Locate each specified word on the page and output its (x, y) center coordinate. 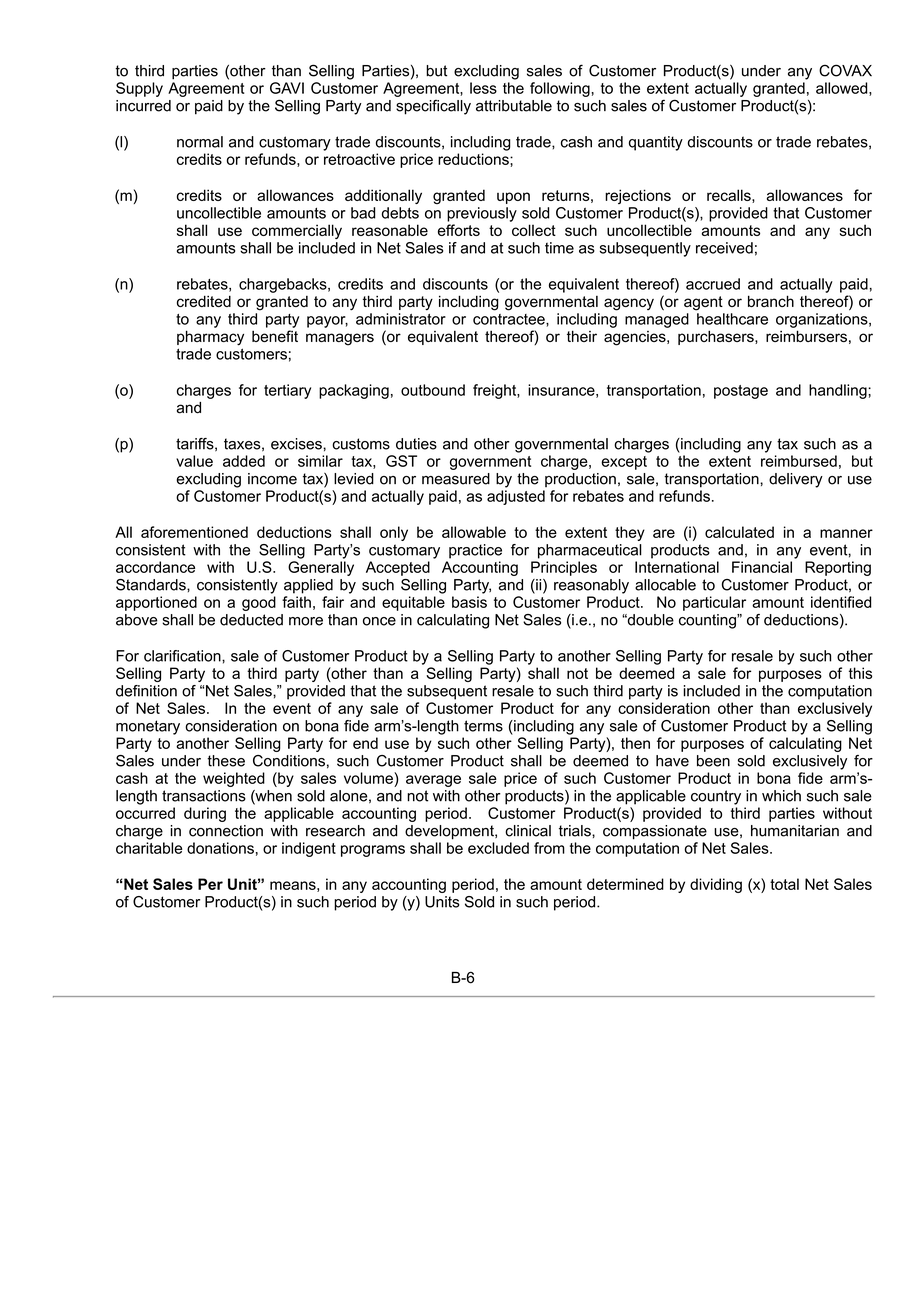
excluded (498, 848)
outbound (433, 390)
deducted (251, 620)
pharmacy (210, 338)
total (784, 884)
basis (469, 602)
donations (220, 848)
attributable (514, 106)
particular (714, 603)
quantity (656, 143)
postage (741, 392)
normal (200, 142)
